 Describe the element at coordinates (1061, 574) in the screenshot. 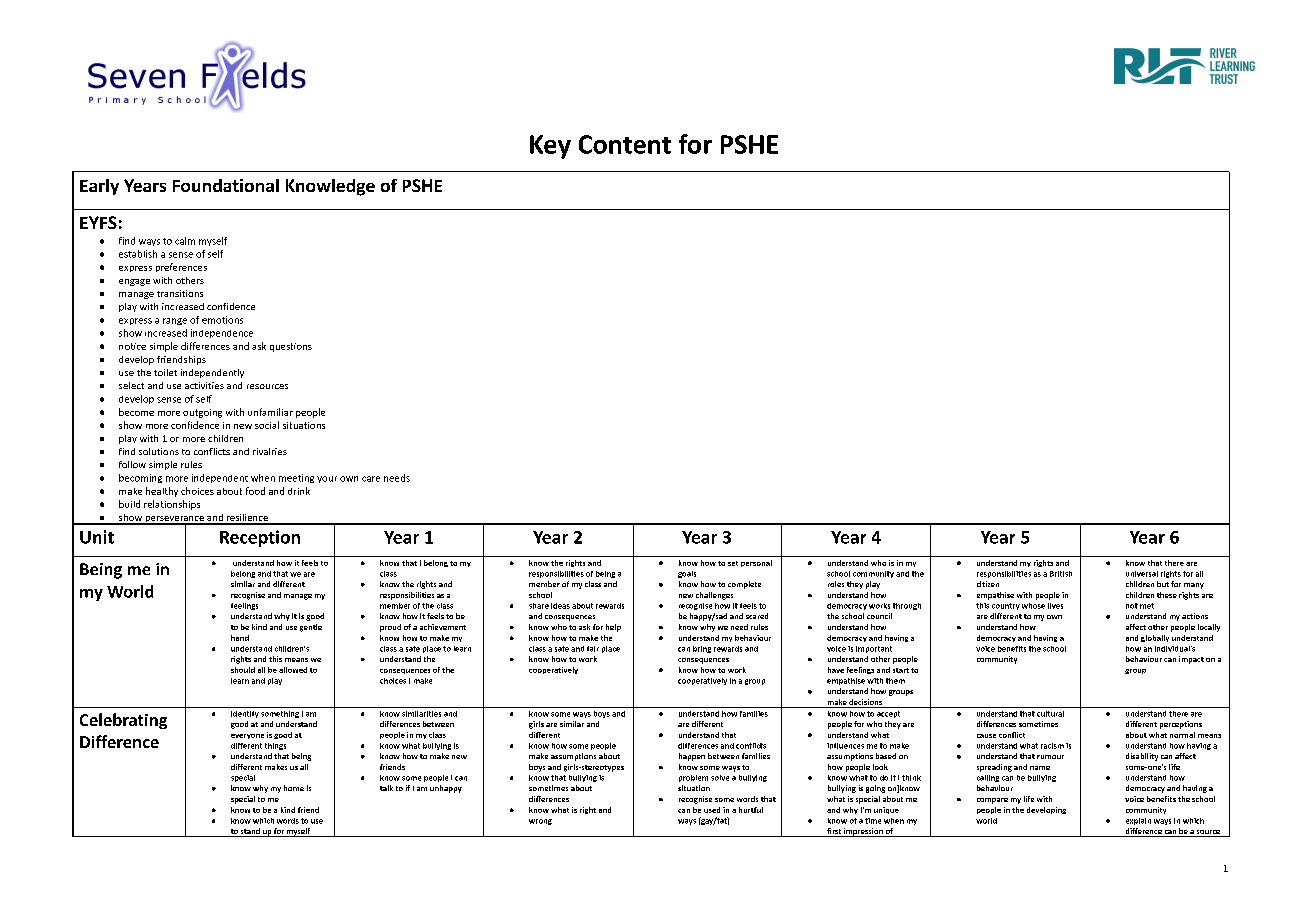

I see `British` at that location.
